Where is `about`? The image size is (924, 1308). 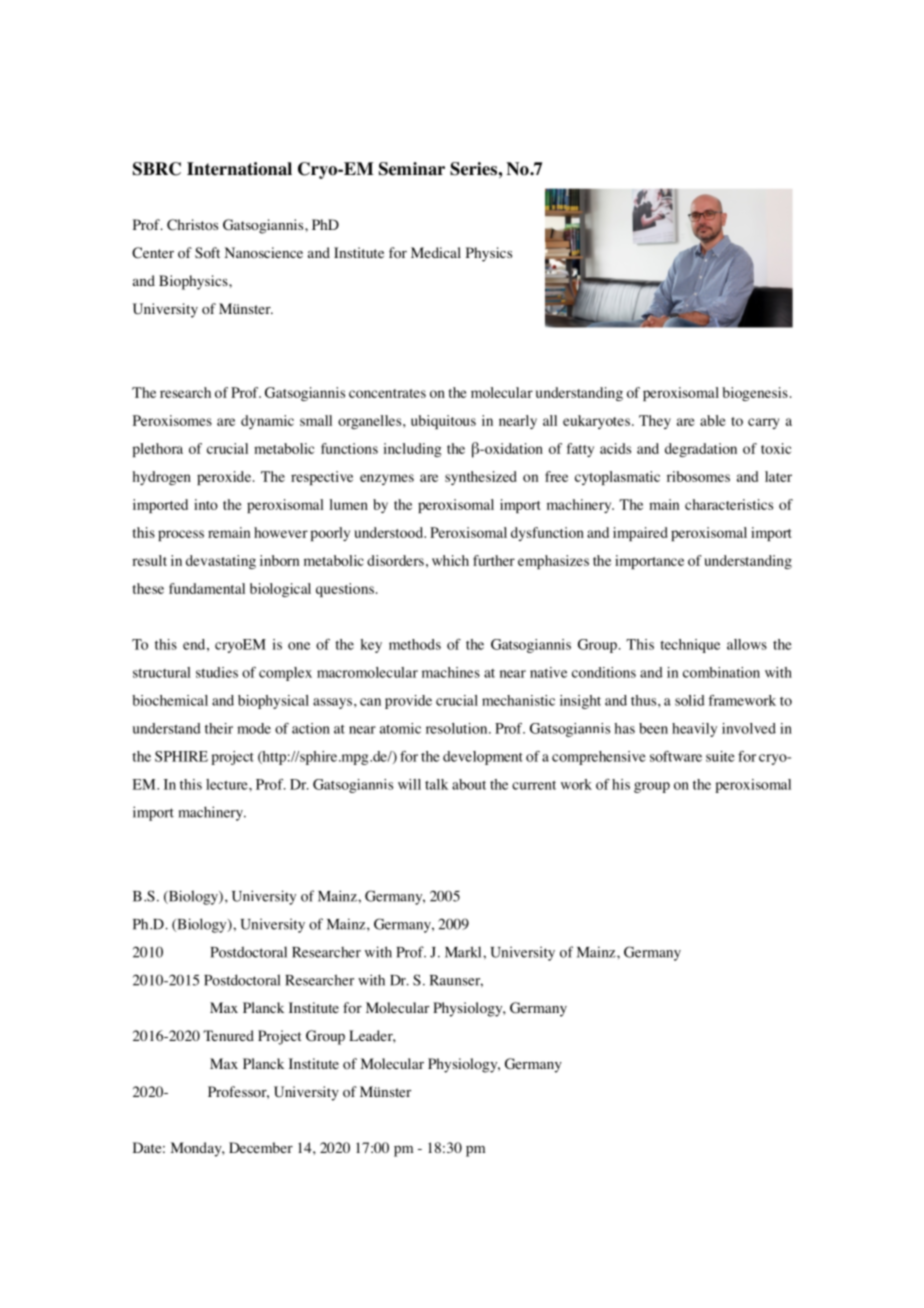
about is located at coordinates (469, 784).
